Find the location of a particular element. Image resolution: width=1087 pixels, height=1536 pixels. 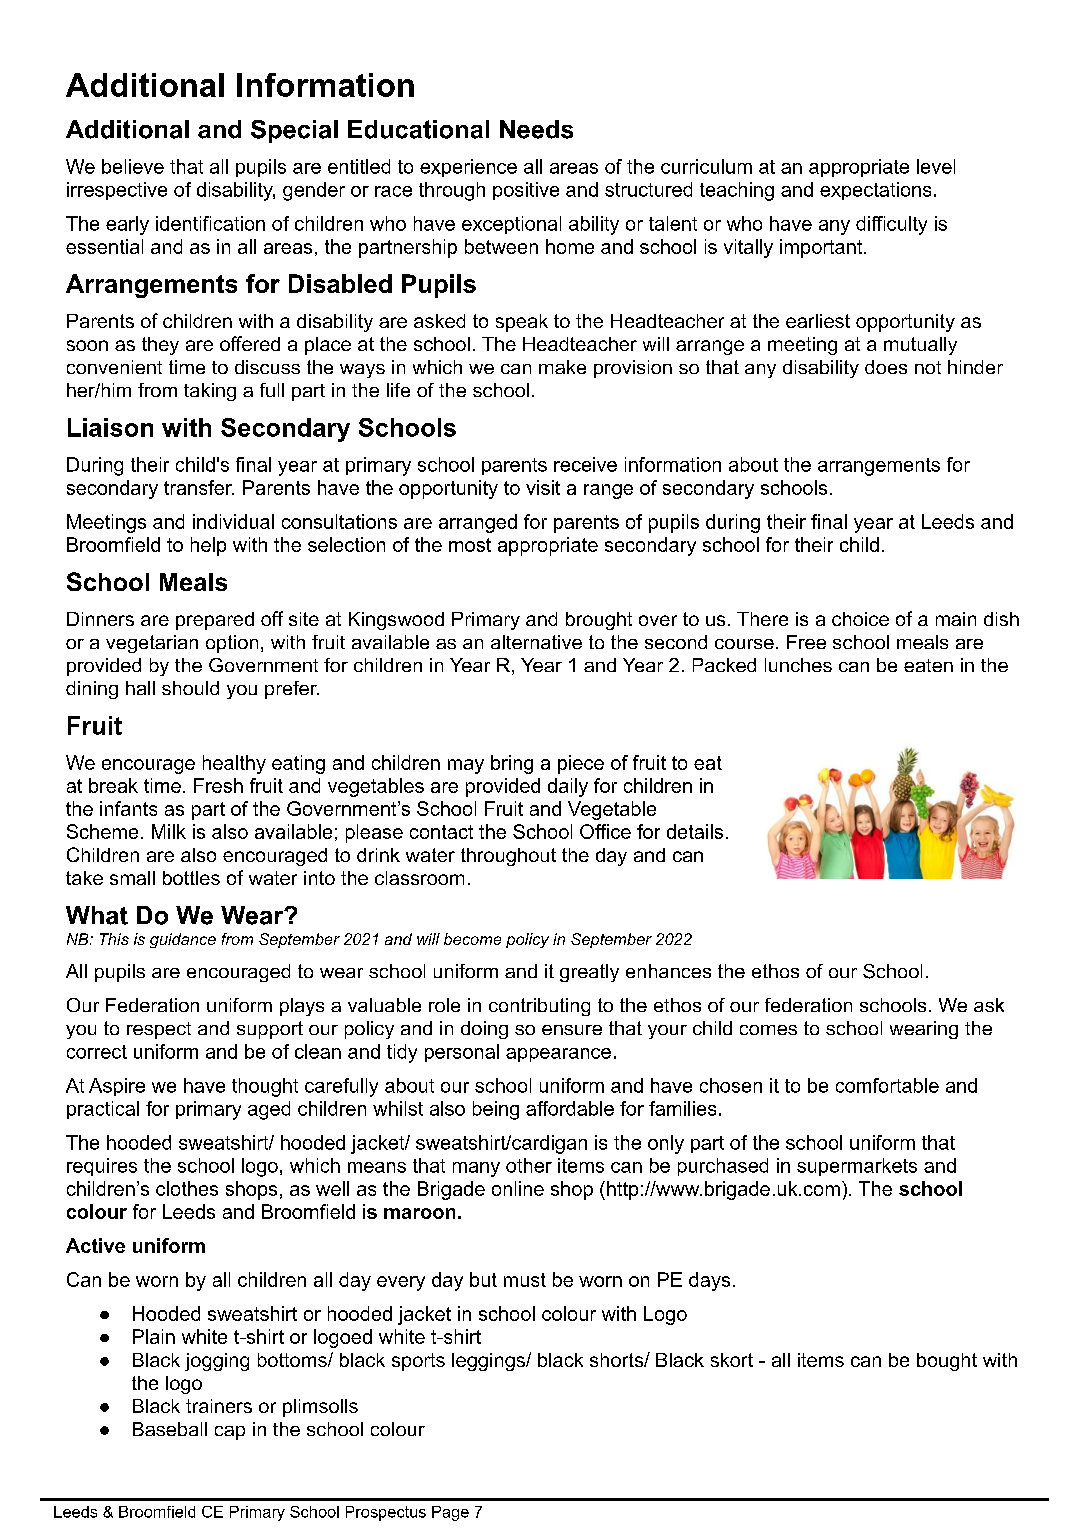

supermarkets is located at coordinates (857, 1167).
